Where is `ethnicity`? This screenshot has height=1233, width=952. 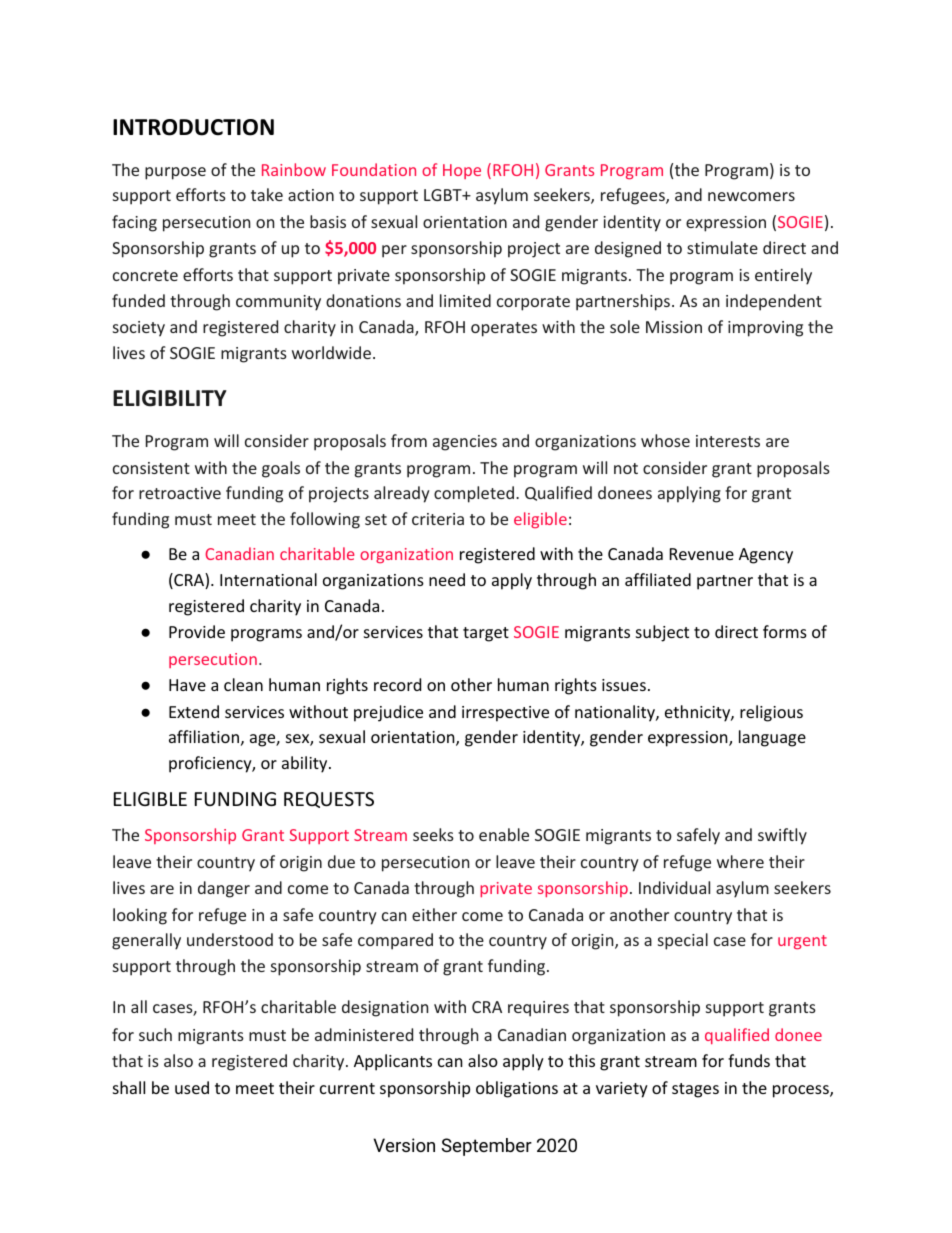
ethnicity is located at coordinates (698, 713).
